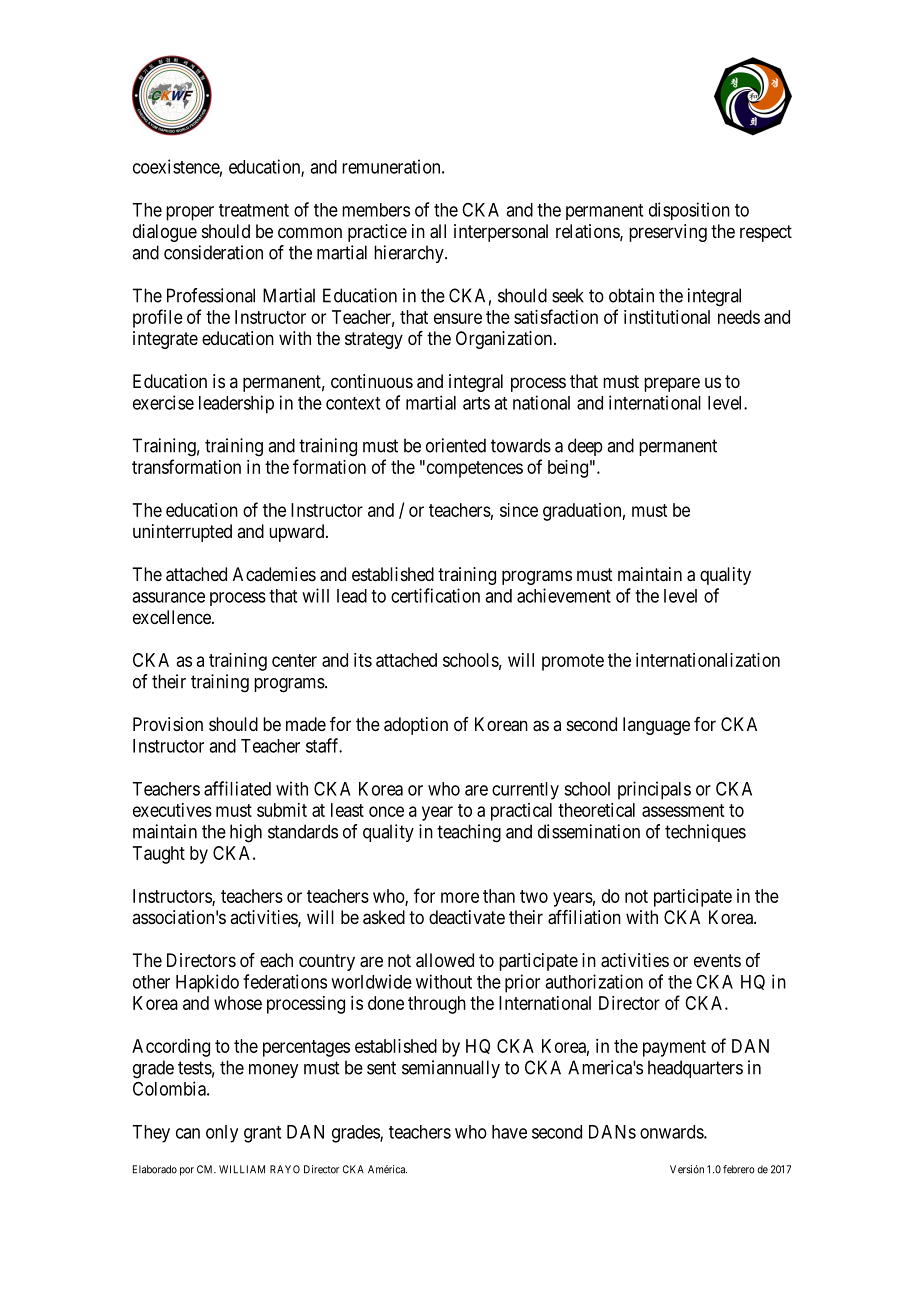 The width and height of the screenshot is (924, 1308). Describe the element at coordinates (168, 724) in the screenshot. I see `Provision` at that location.
